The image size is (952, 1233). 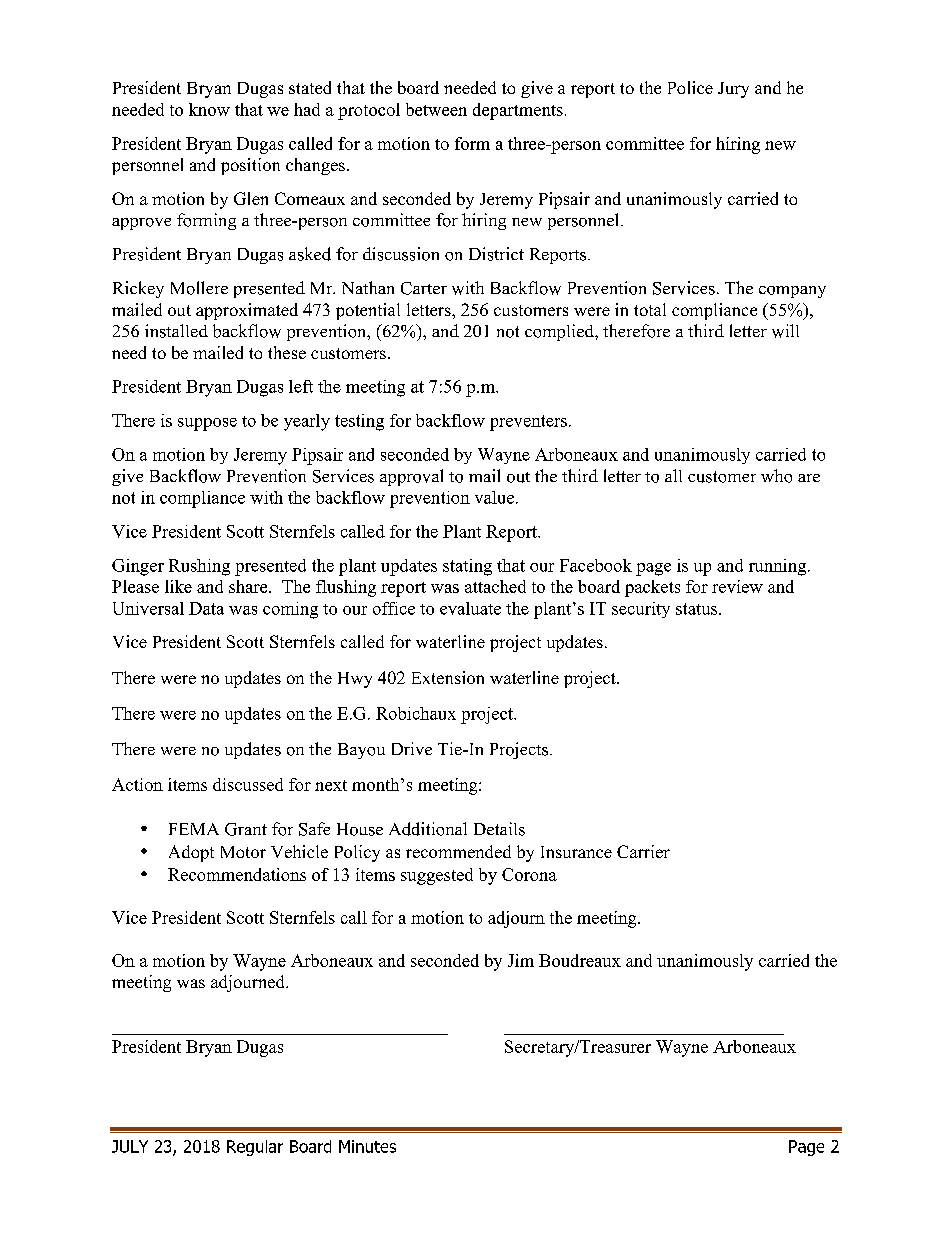 I want to click on Carrier, so click(x=643, y=851).
